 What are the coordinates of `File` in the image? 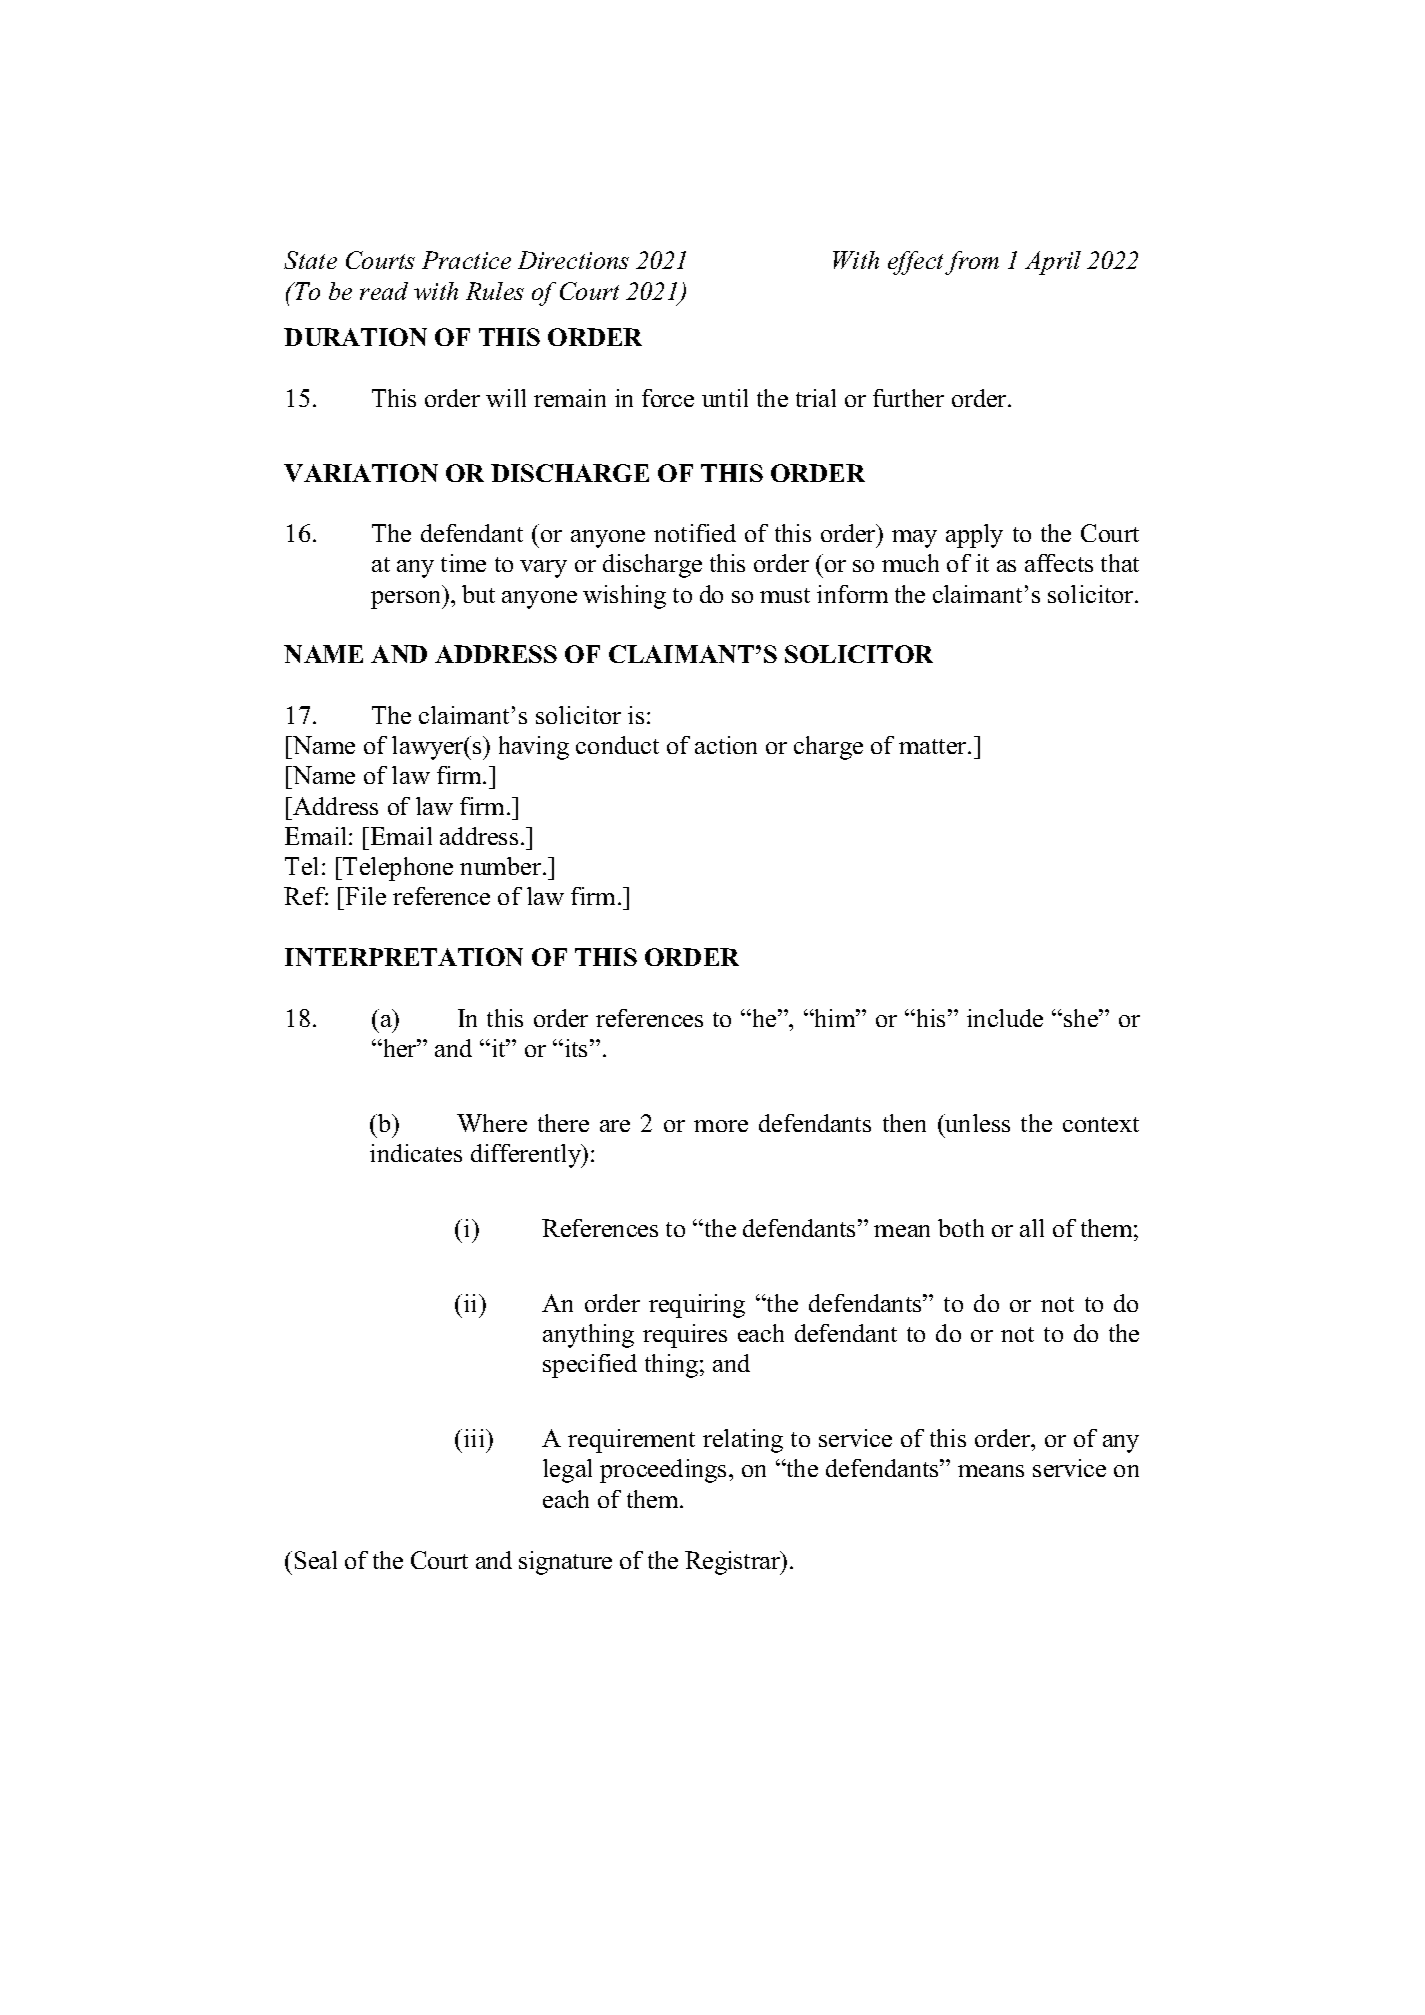 It's located at (365, 896).
